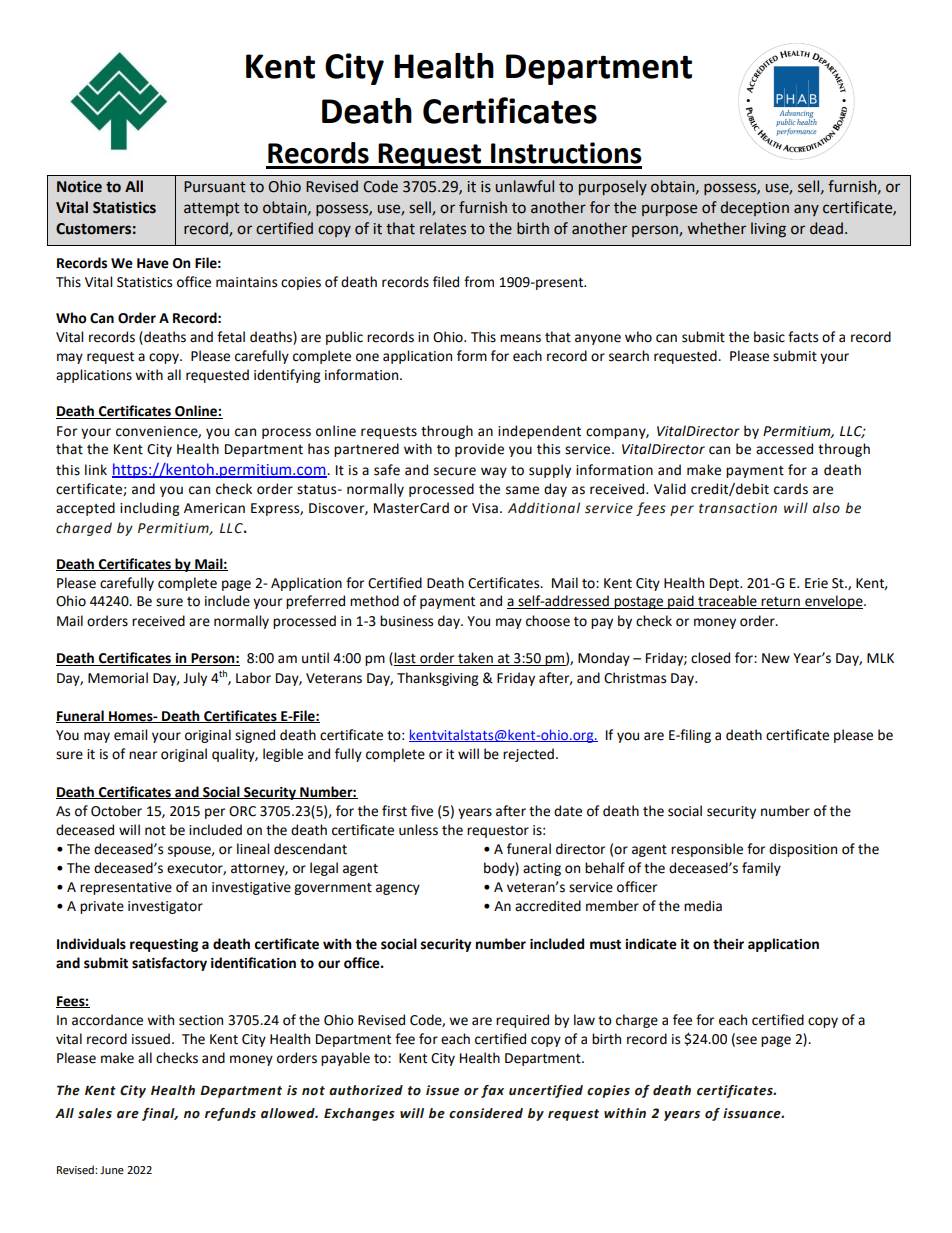 This image has width=952, height=1233. Describe the element at coordinates (475, 659) in the image. I see `taken` at that location.
